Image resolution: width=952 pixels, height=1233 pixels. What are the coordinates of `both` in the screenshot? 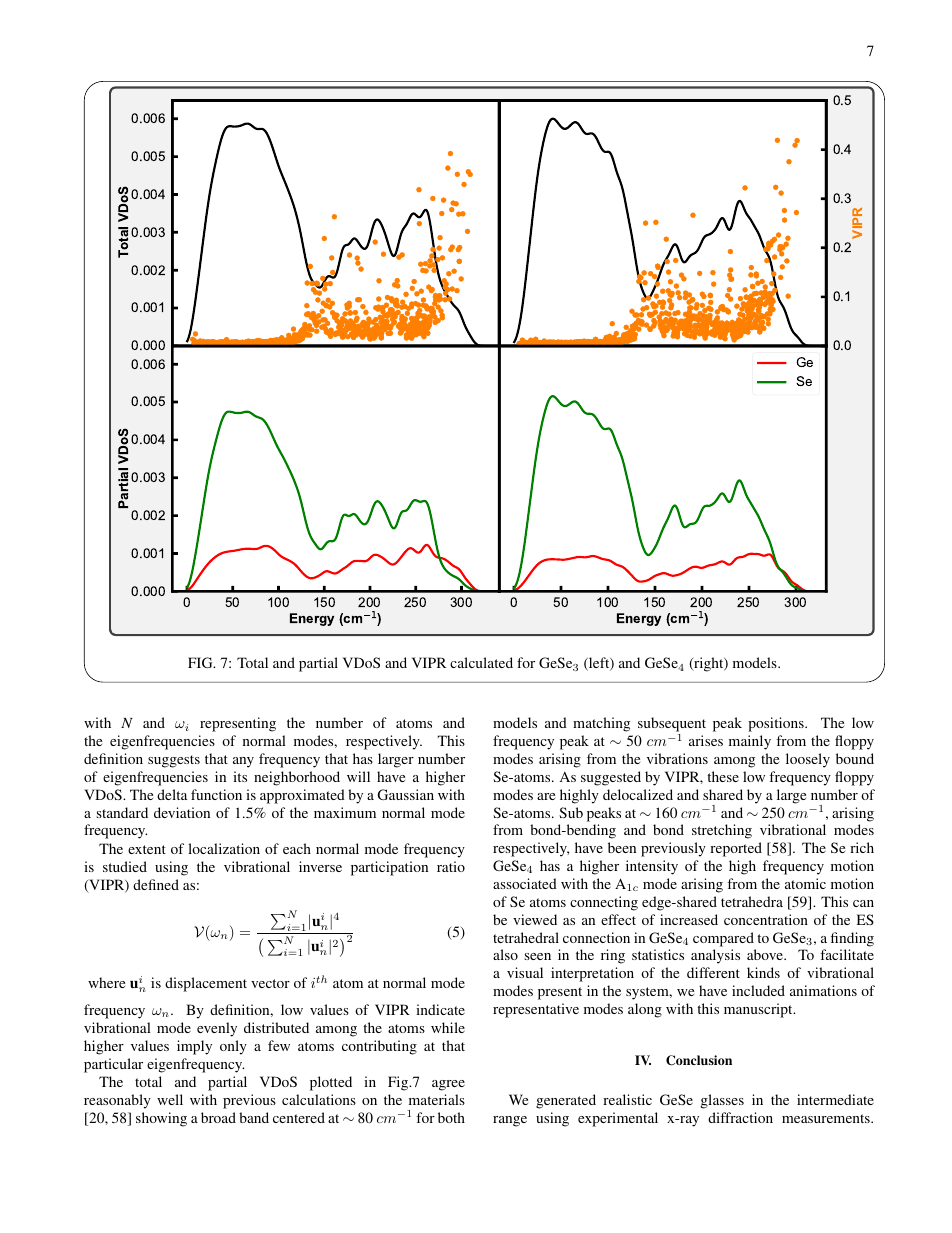 It's located at (451, 1117).
